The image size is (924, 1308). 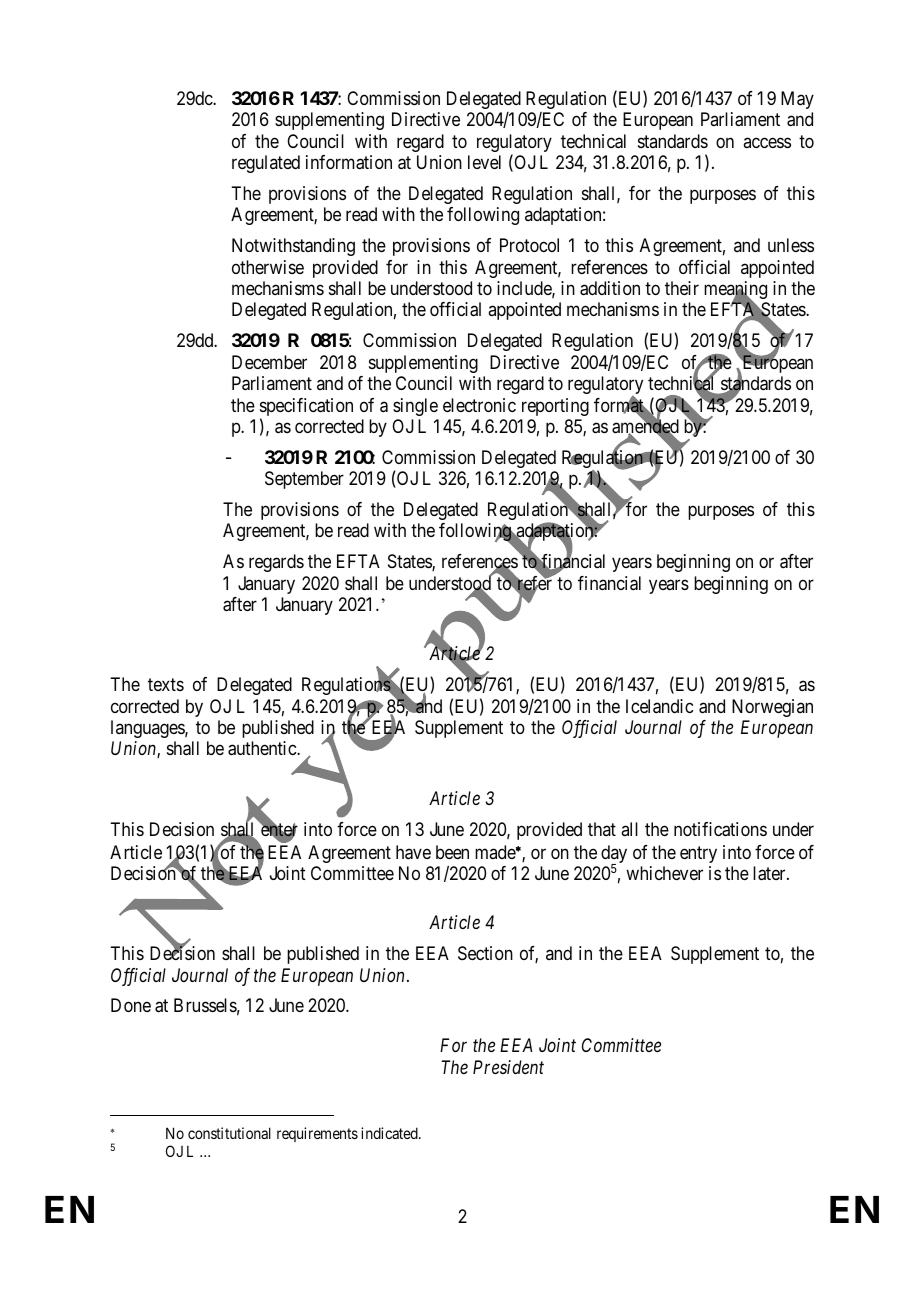 I want to click on regulated, so click(x=266, y=164).
